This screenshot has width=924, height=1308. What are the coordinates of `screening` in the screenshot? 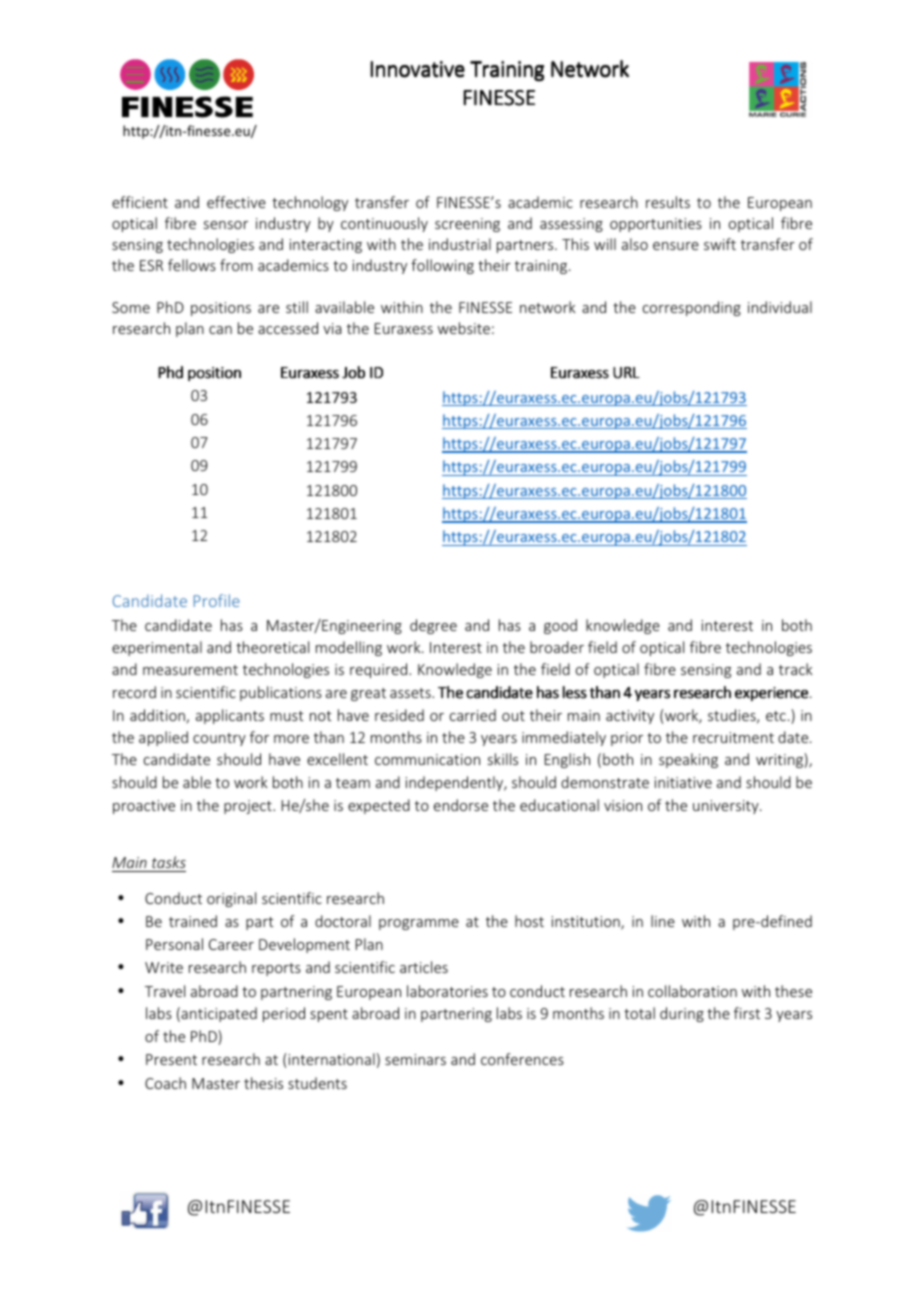 It's located at (467, 225).
